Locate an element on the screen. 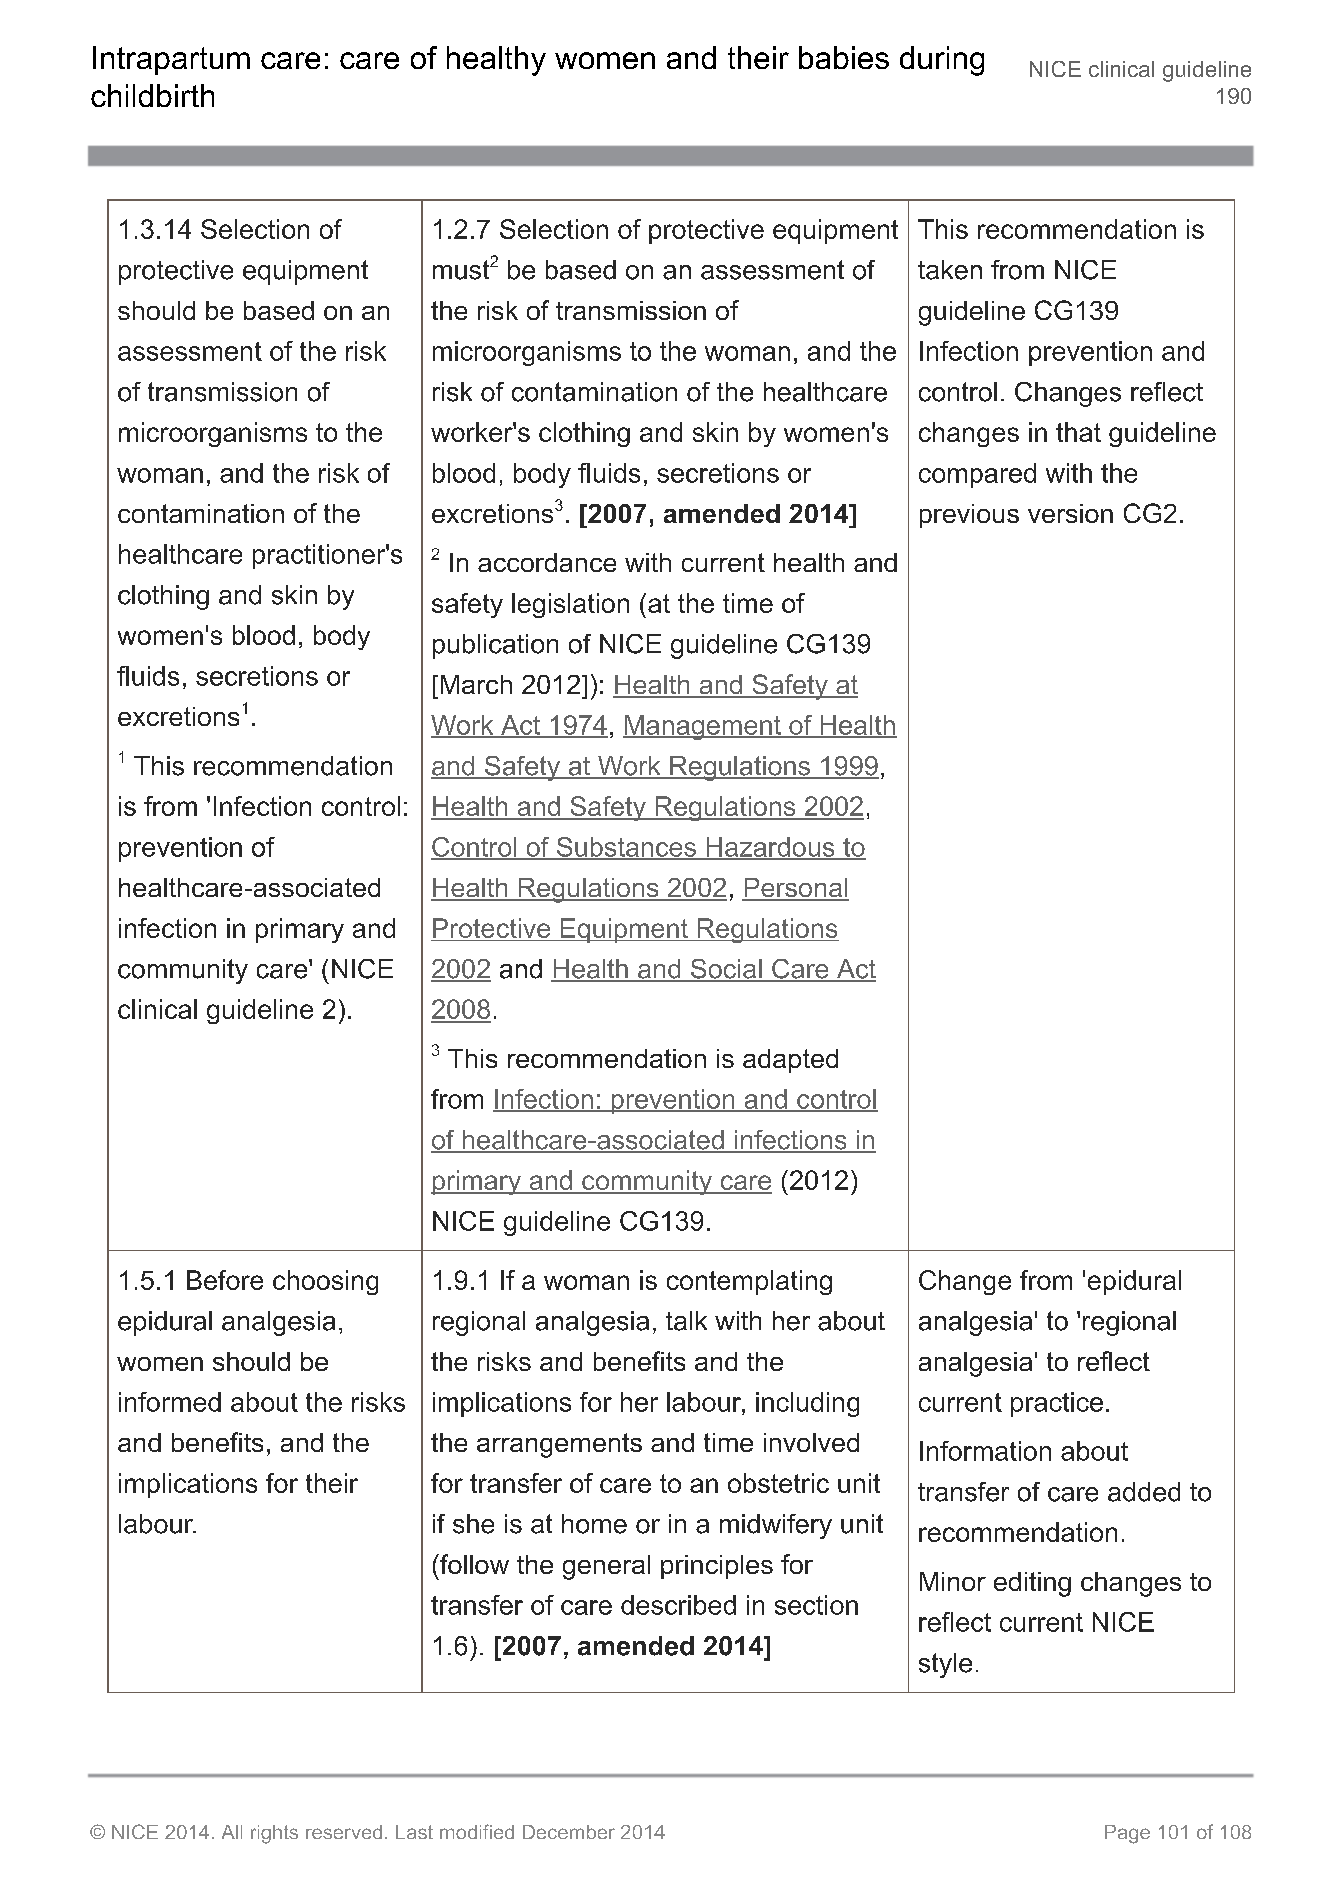 The height and width of the screenshot is (1900, 1342). during is located at coordinates (942, 61).
